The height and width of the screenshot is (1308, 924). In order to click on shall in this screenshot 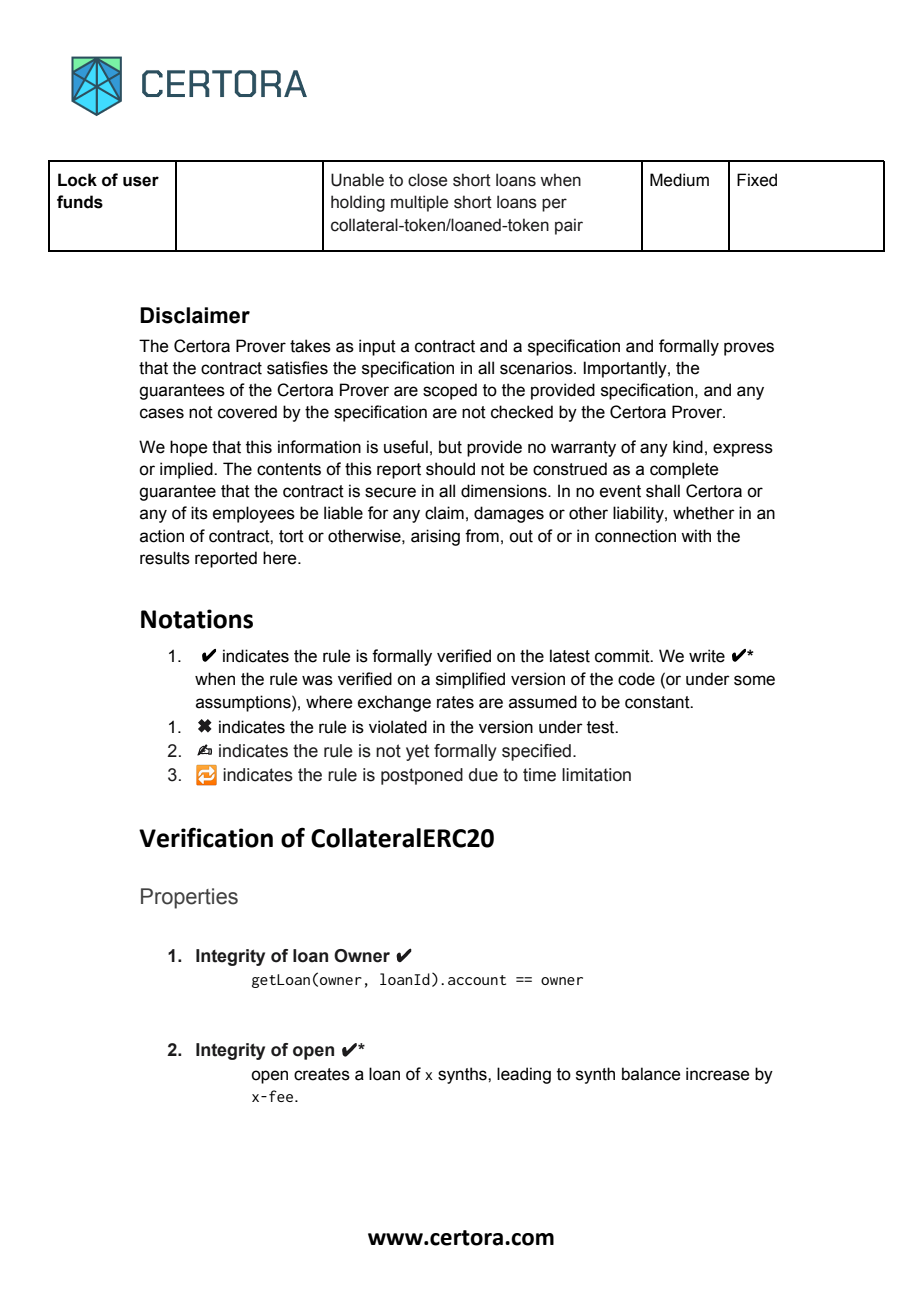, I will do `click(663, 491)`.
